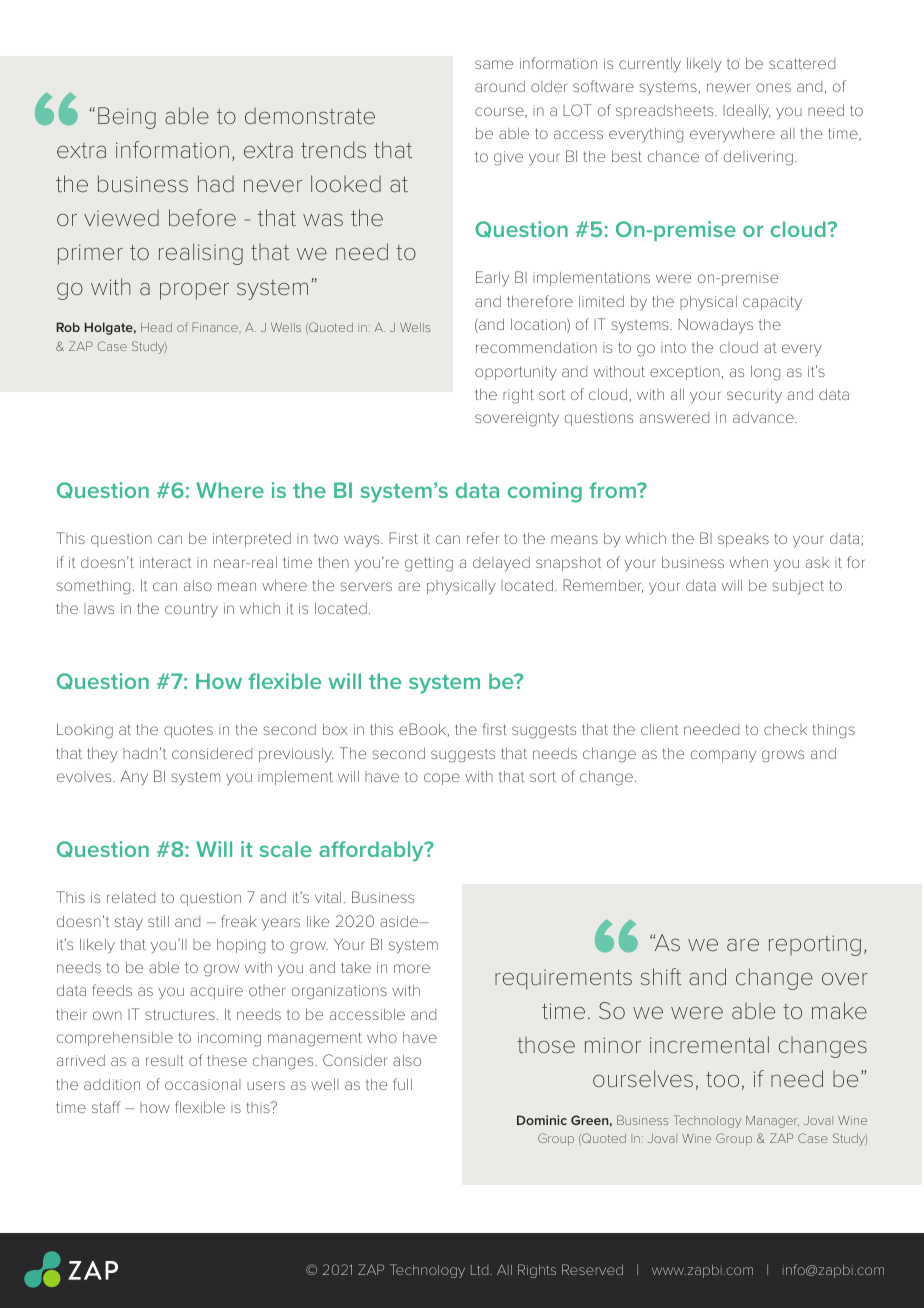  What do you see at coordinates (479, 1270) in the screenshot?
I see `Ltd` at bounding box center [479, 1270].
